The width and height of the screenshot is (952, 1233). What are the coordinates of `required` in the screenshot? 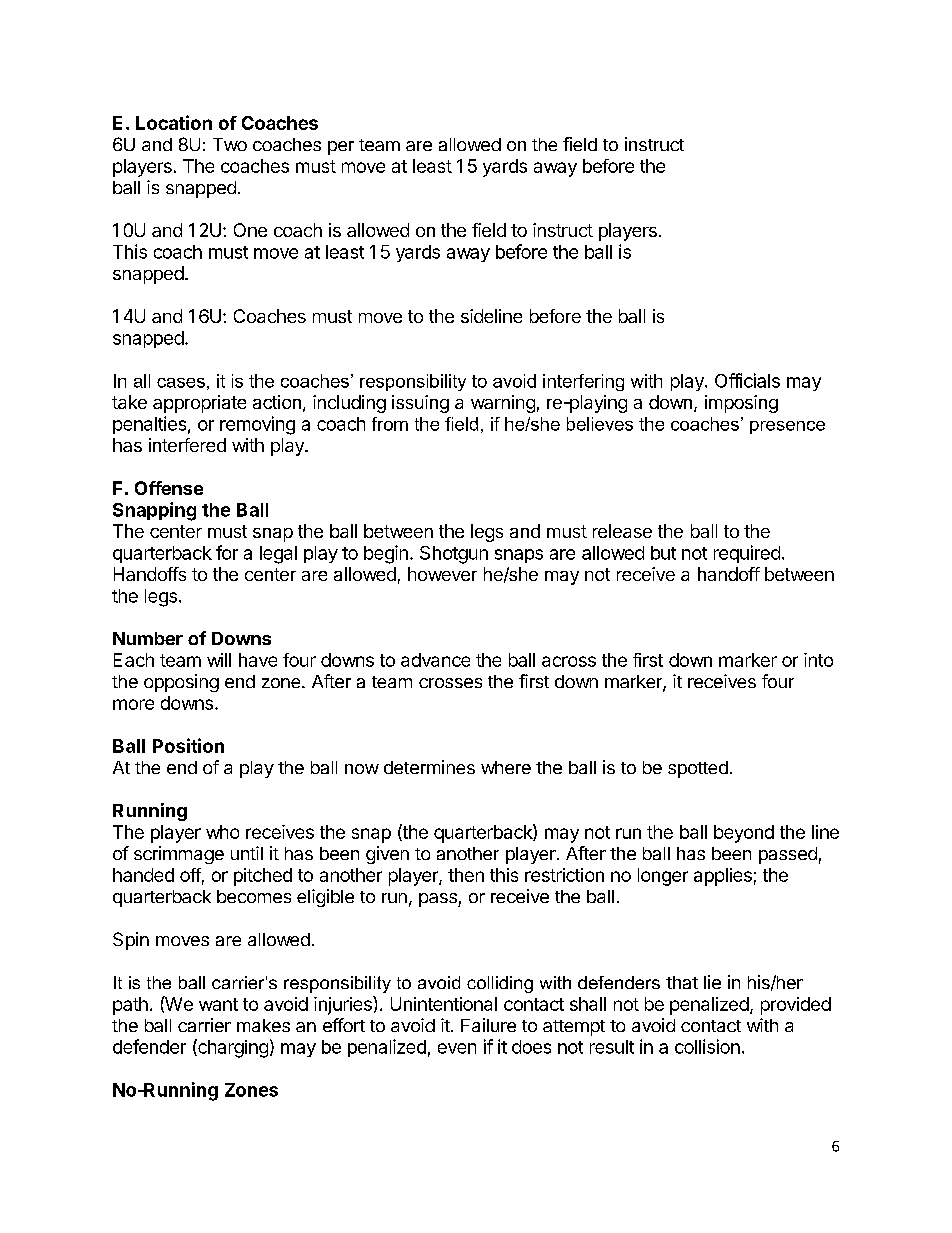 It's located at (747, 554).
